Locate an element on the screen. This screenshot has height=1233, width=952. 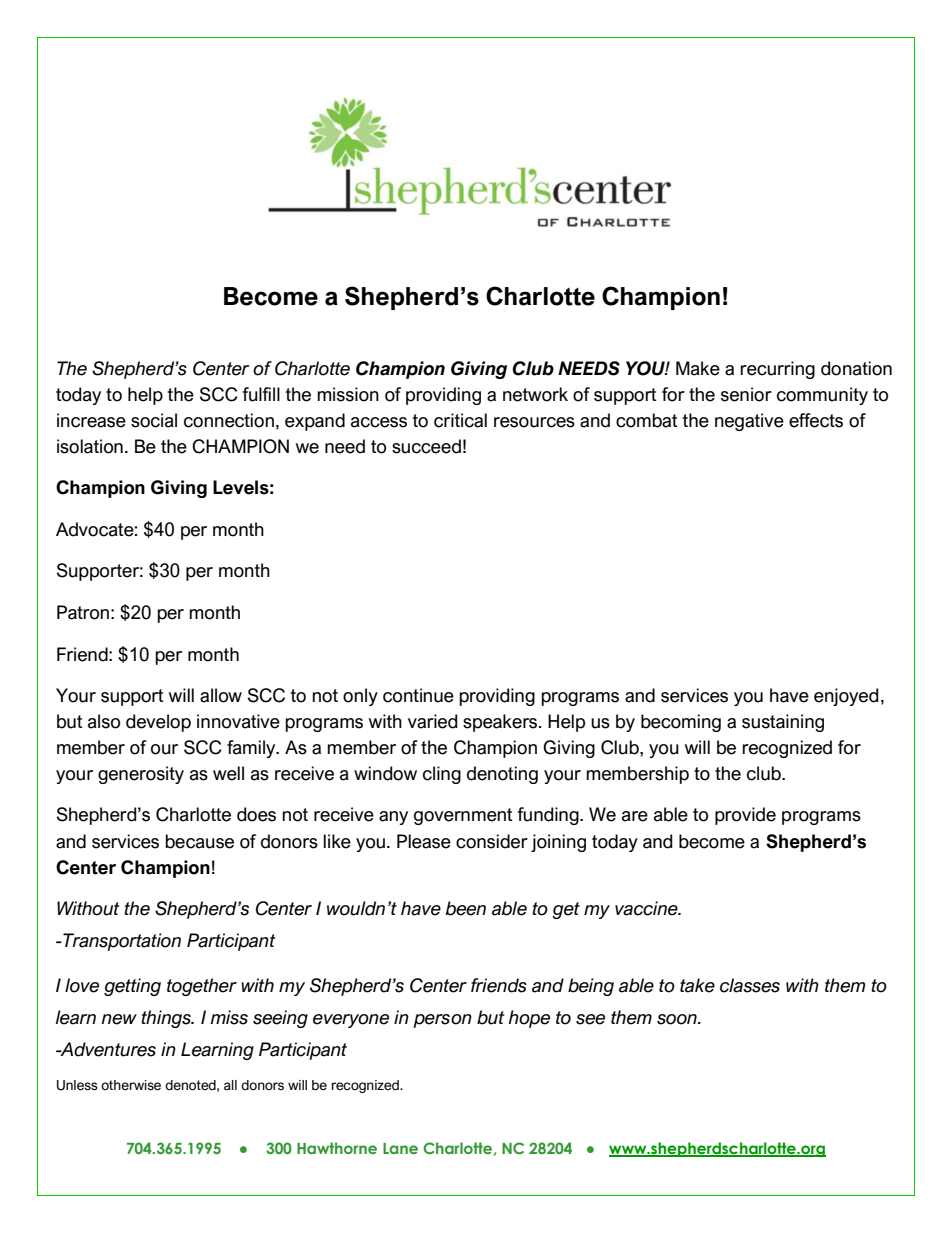
because is located at coordinates (199, 841).
